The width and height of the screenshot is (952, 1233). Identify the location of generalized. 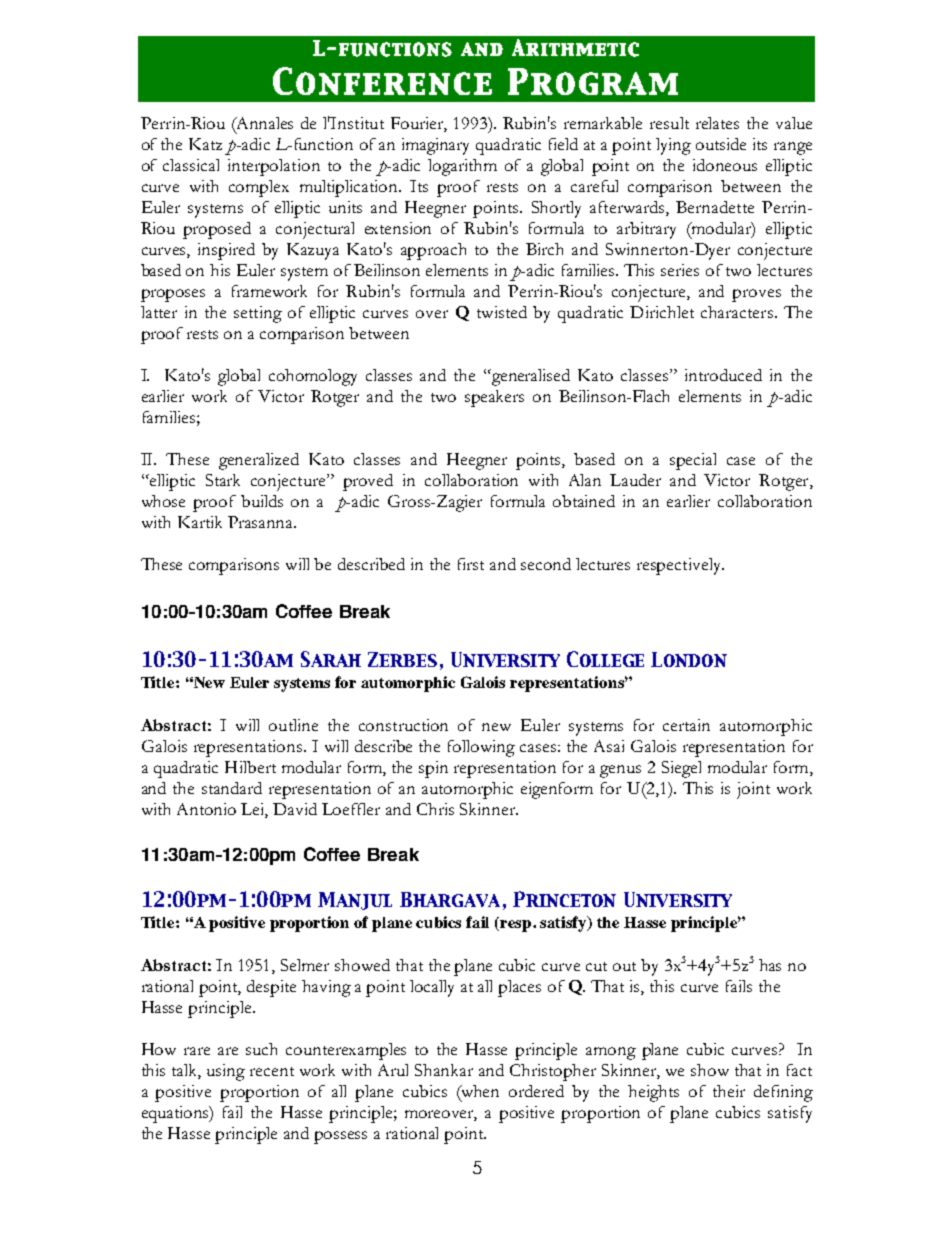
(259, 461).
